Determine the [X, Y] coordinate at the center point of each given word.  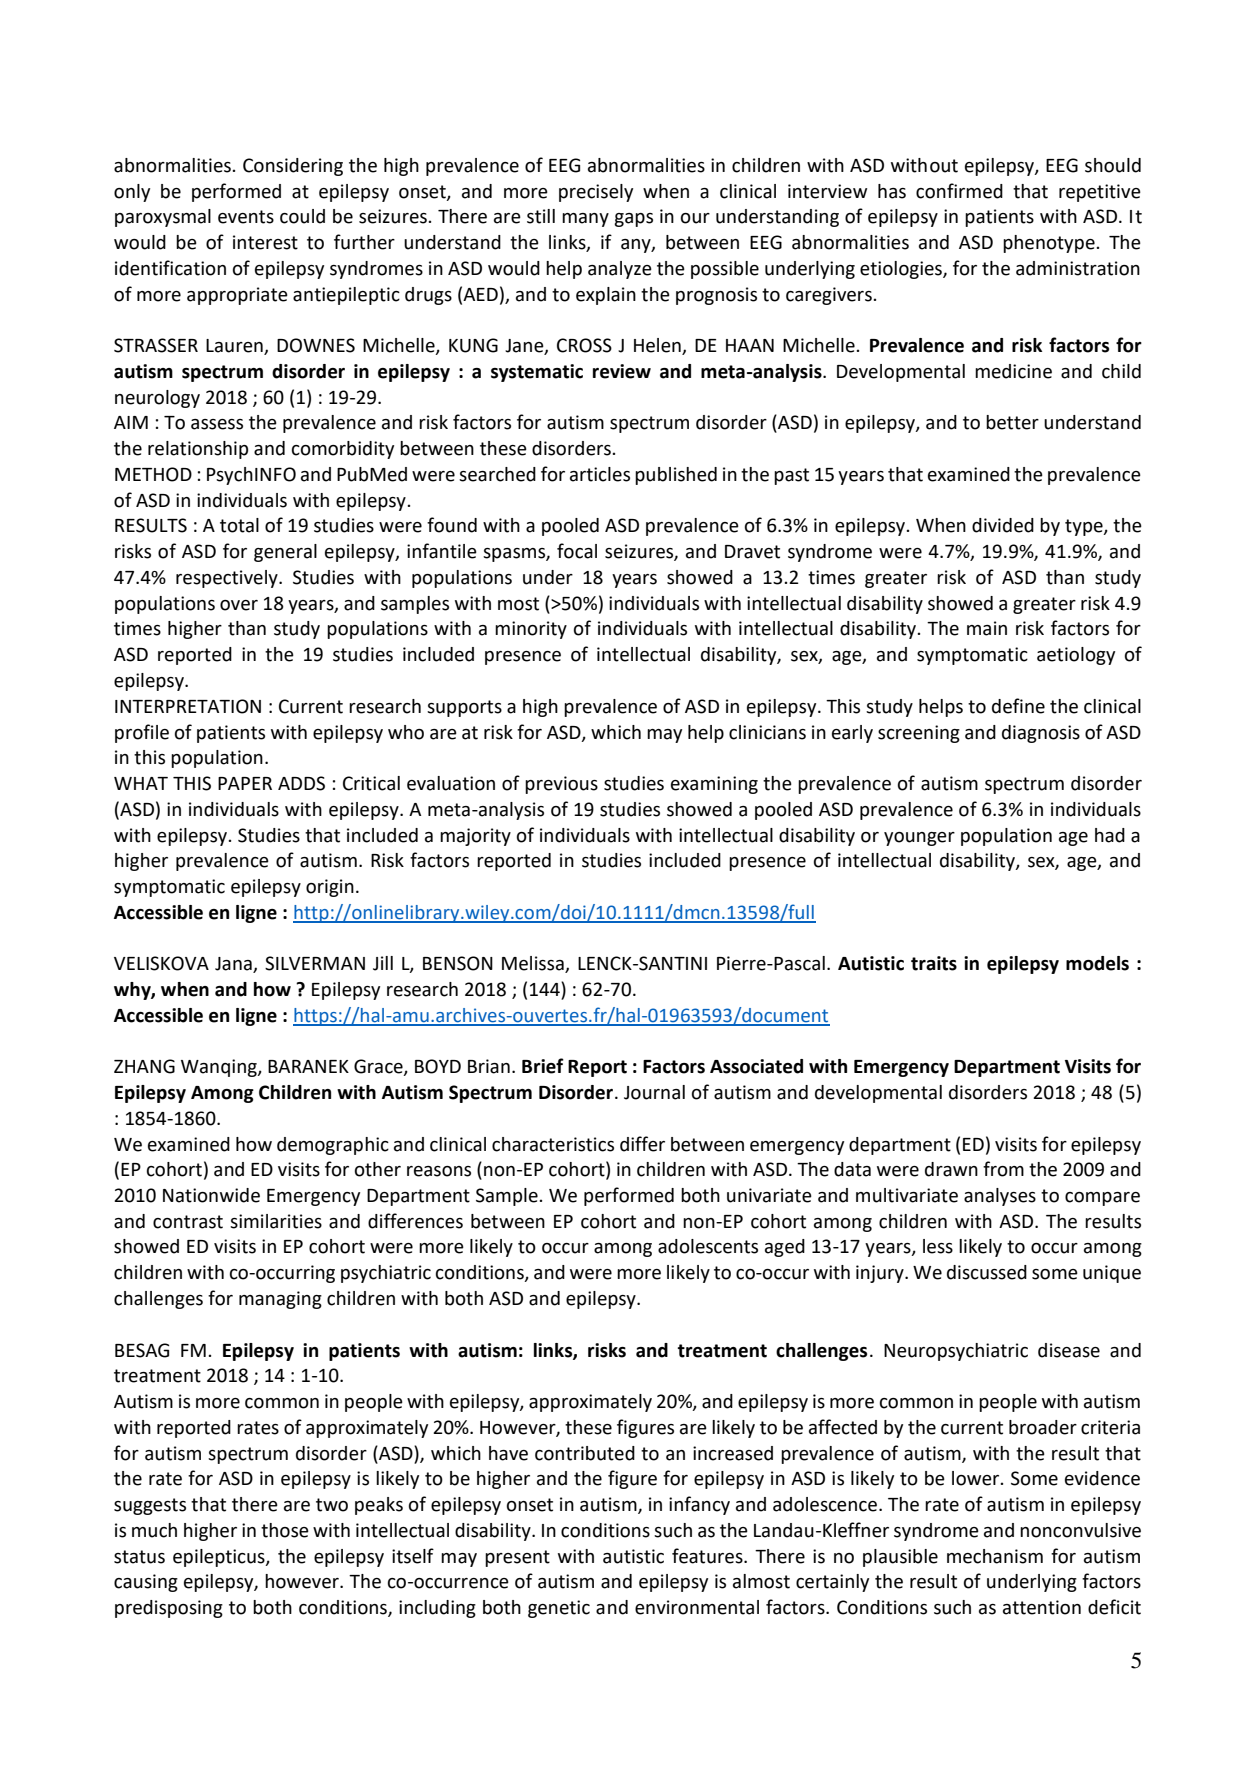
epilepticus [220, 1558]
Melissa [534, 964]
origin [330, 888]
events [246, 217]
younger [919, 839]
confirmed [959, 191]
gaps [633, 220]
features [708, 1556]
